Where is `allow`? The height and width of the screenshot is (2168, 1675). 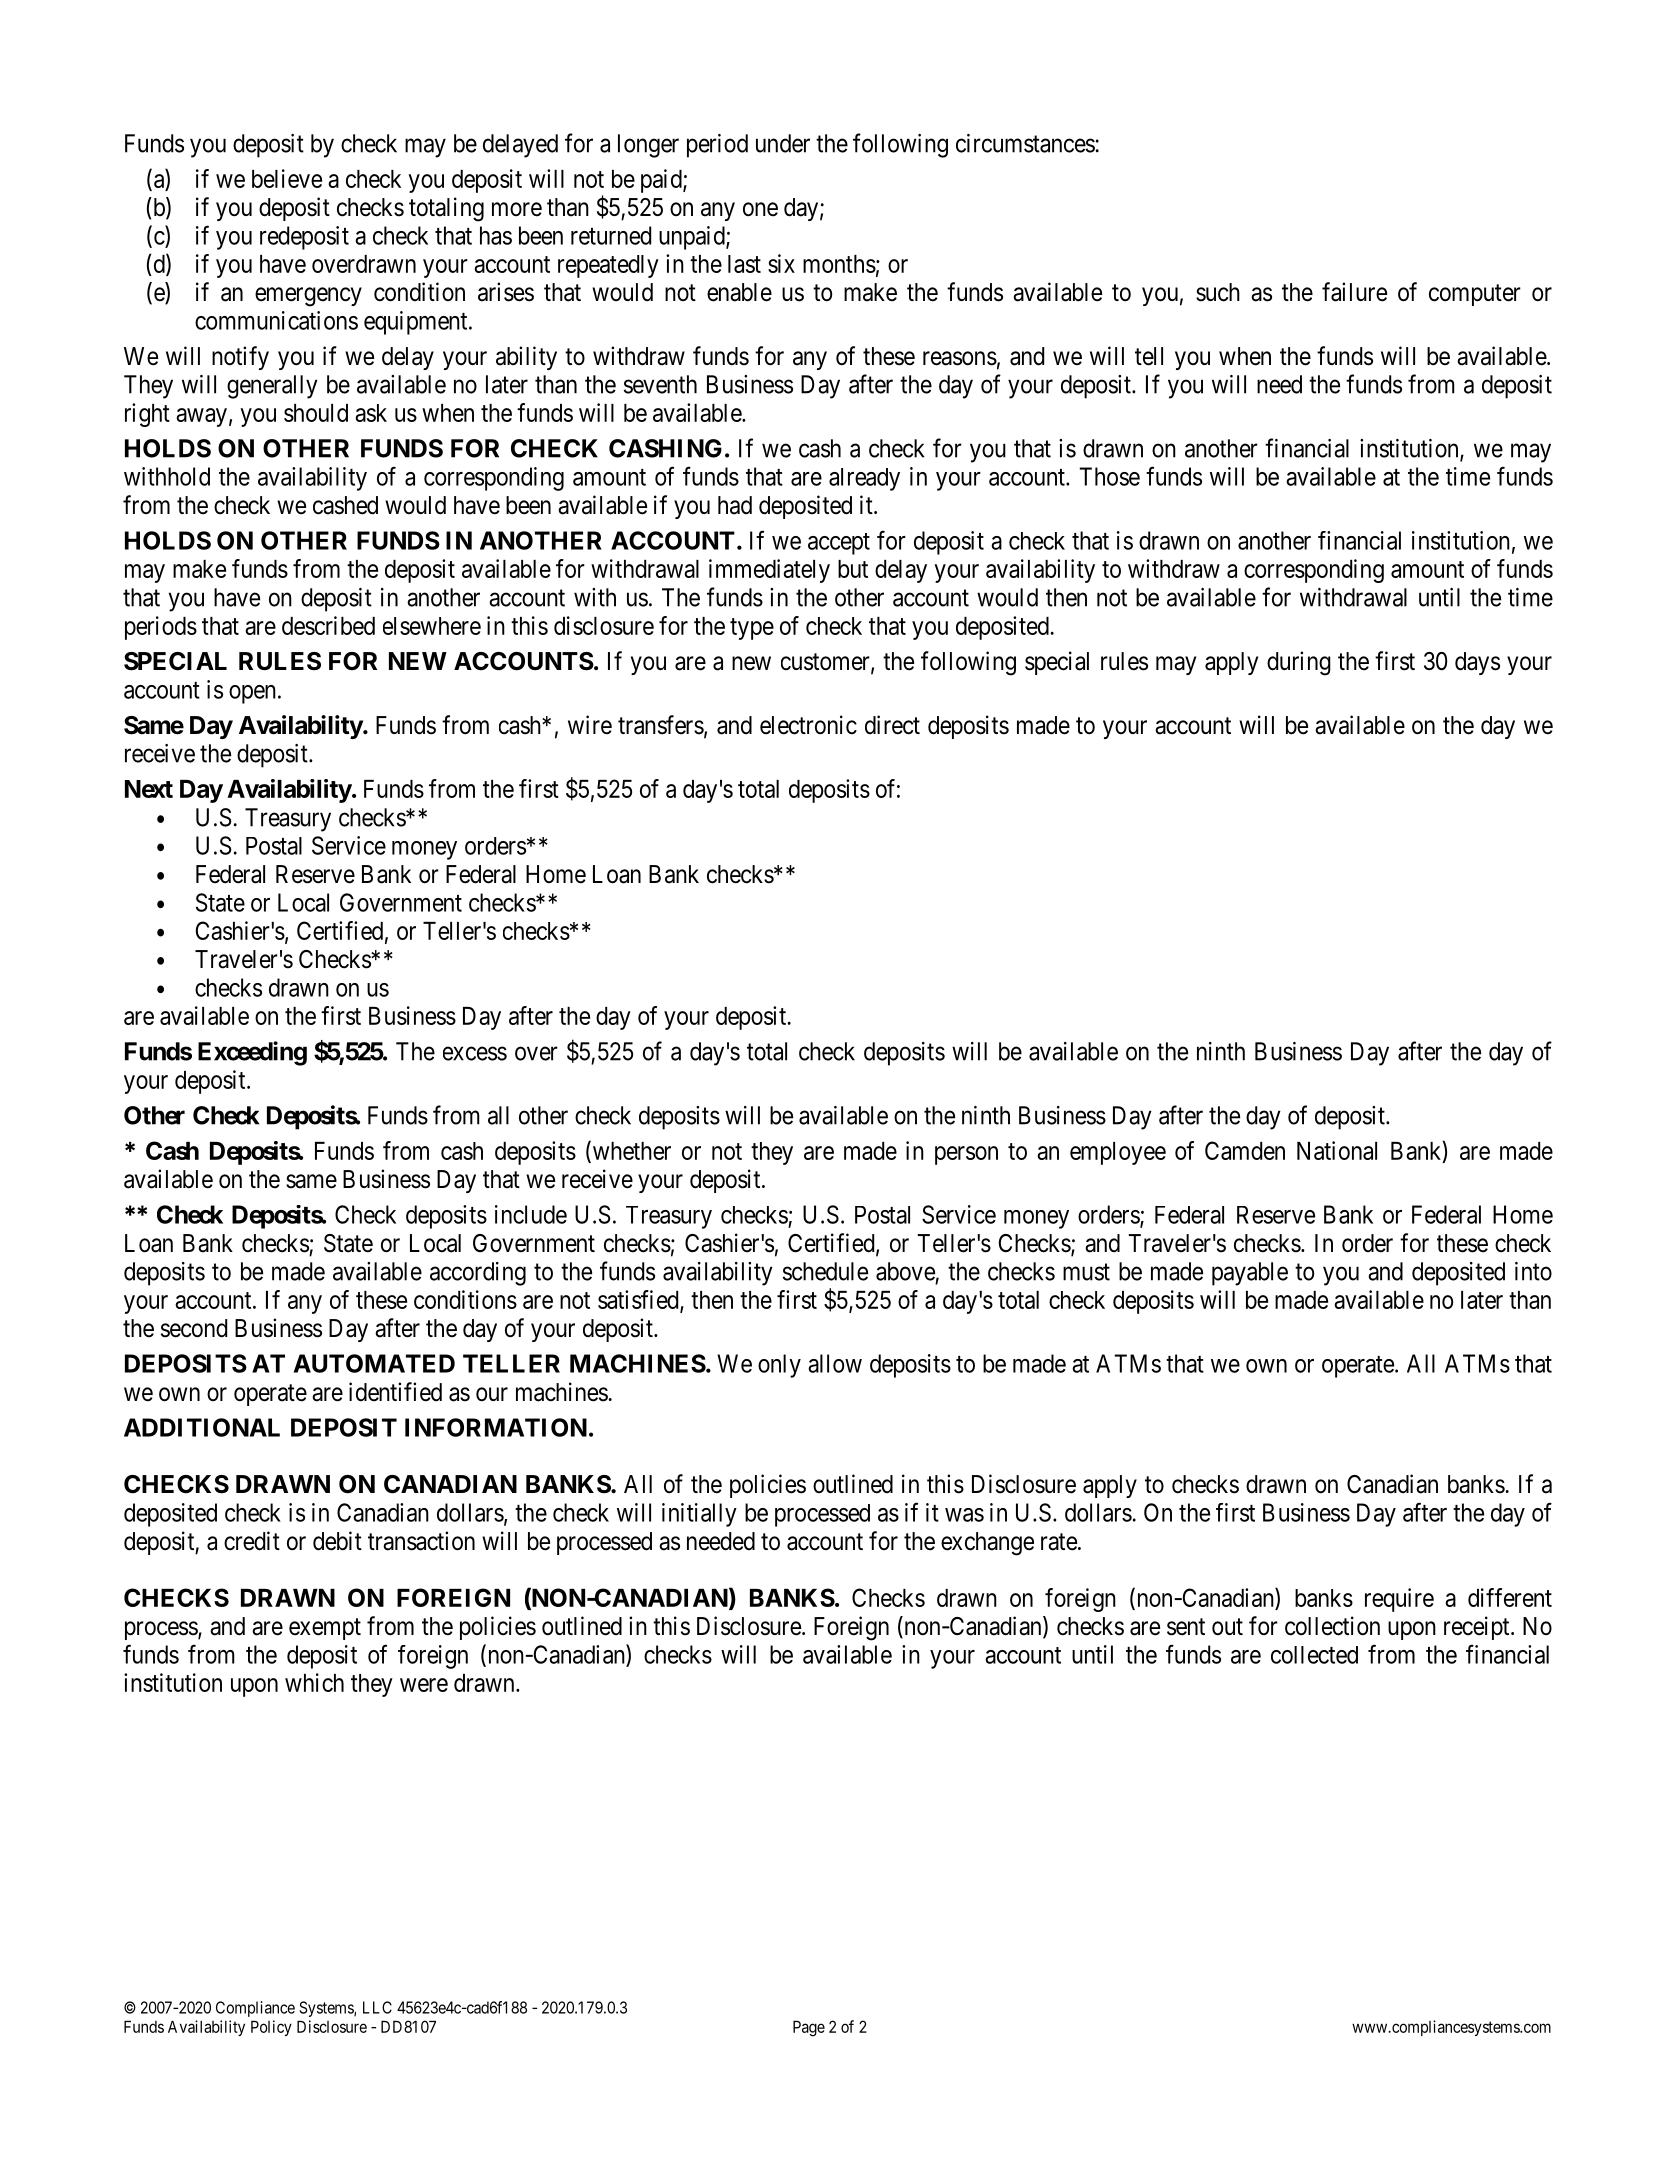
allow is located at coordinates (835, 1363).
